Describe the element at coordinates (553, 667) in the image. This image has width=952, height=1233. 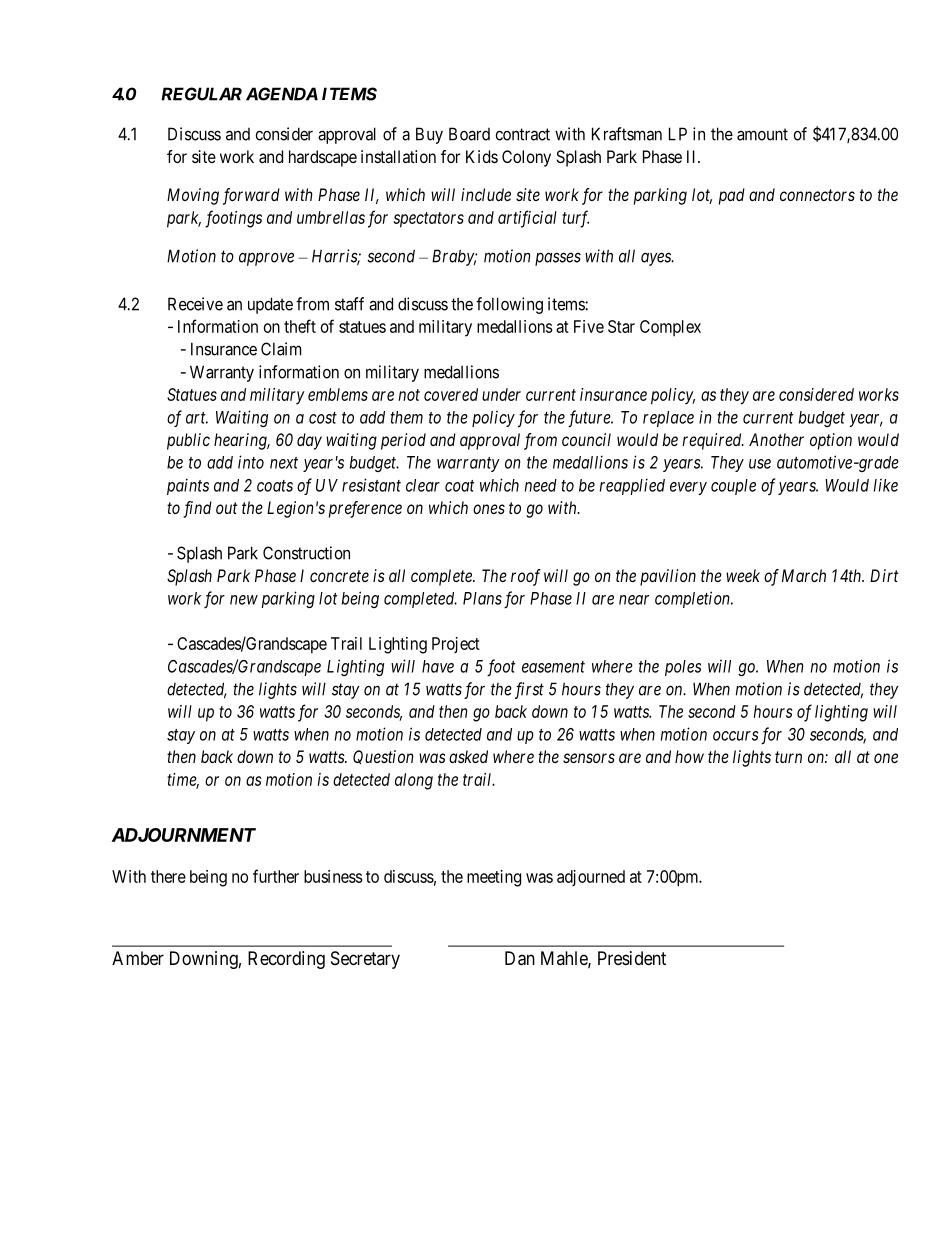
I see `easement` at that location.
